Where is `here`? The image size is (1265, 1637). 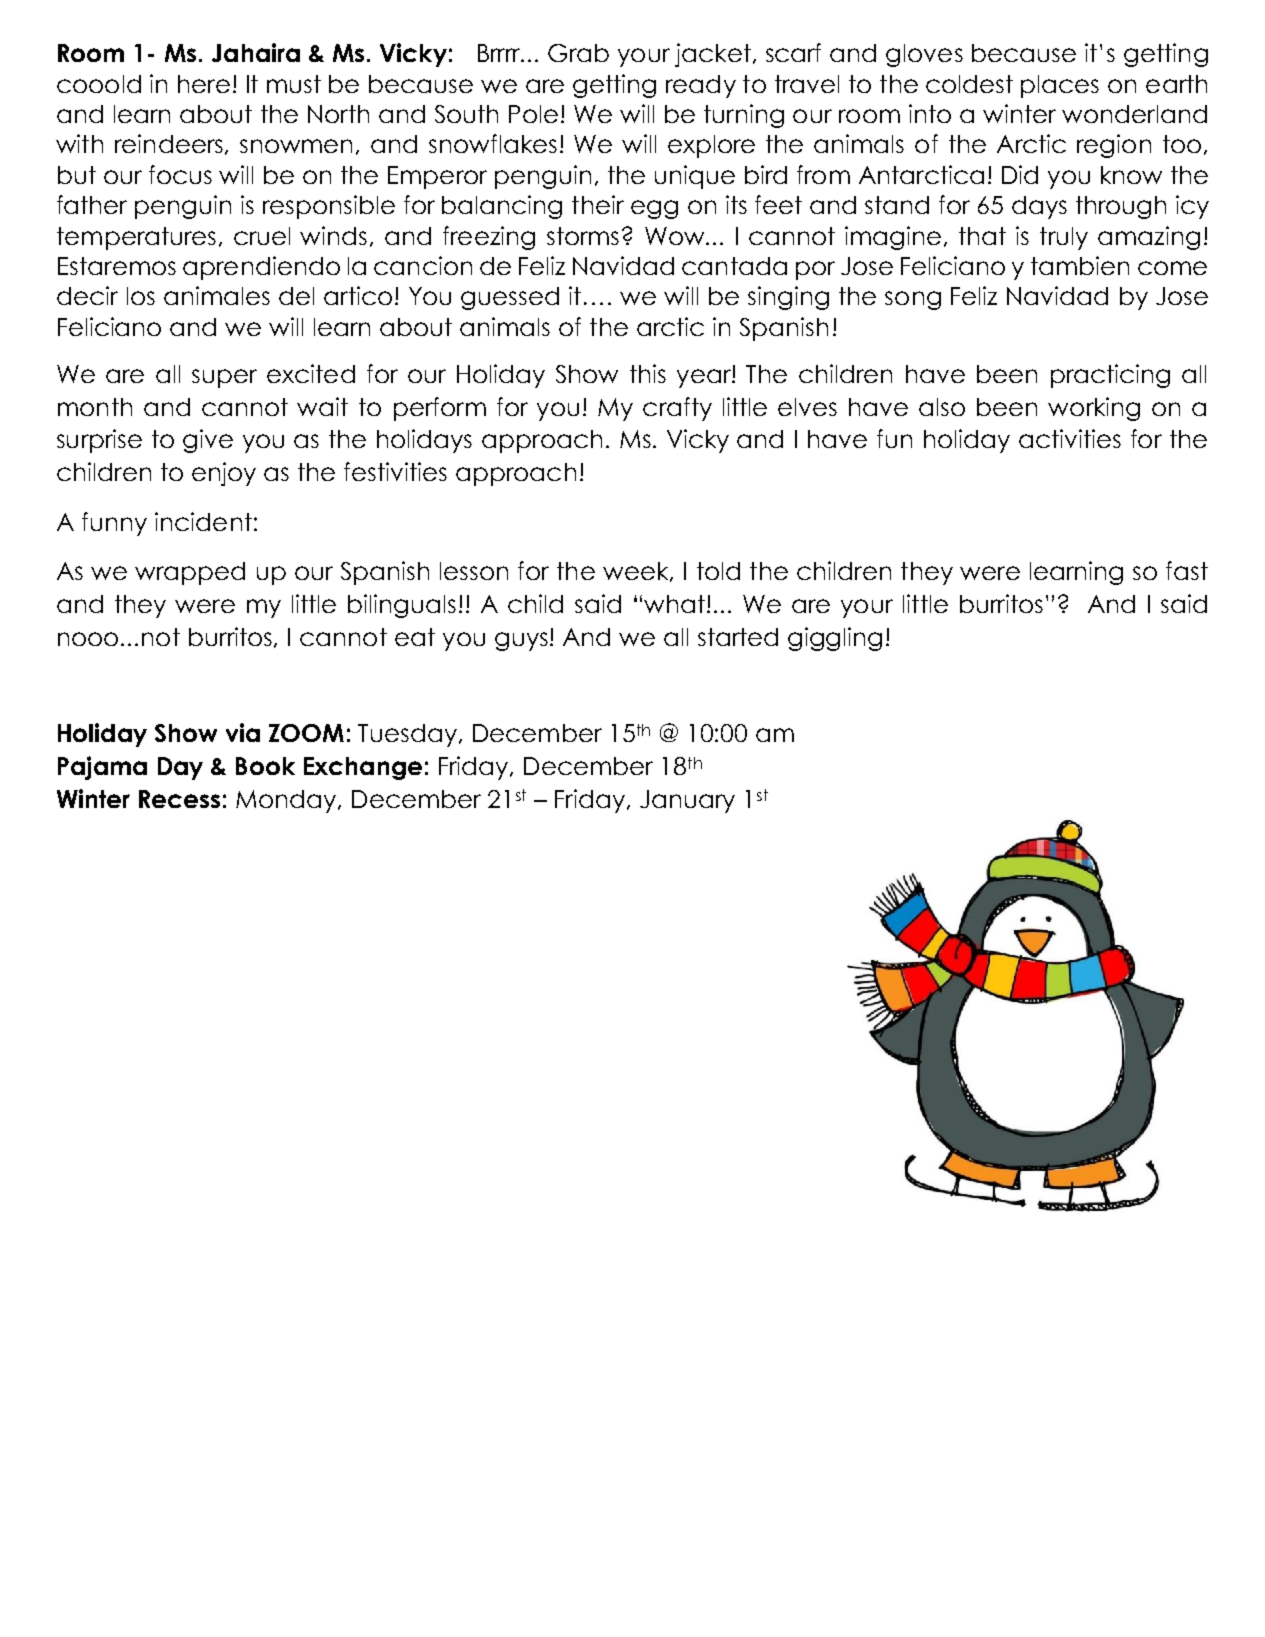
here is located at coordinates (204, 84).
